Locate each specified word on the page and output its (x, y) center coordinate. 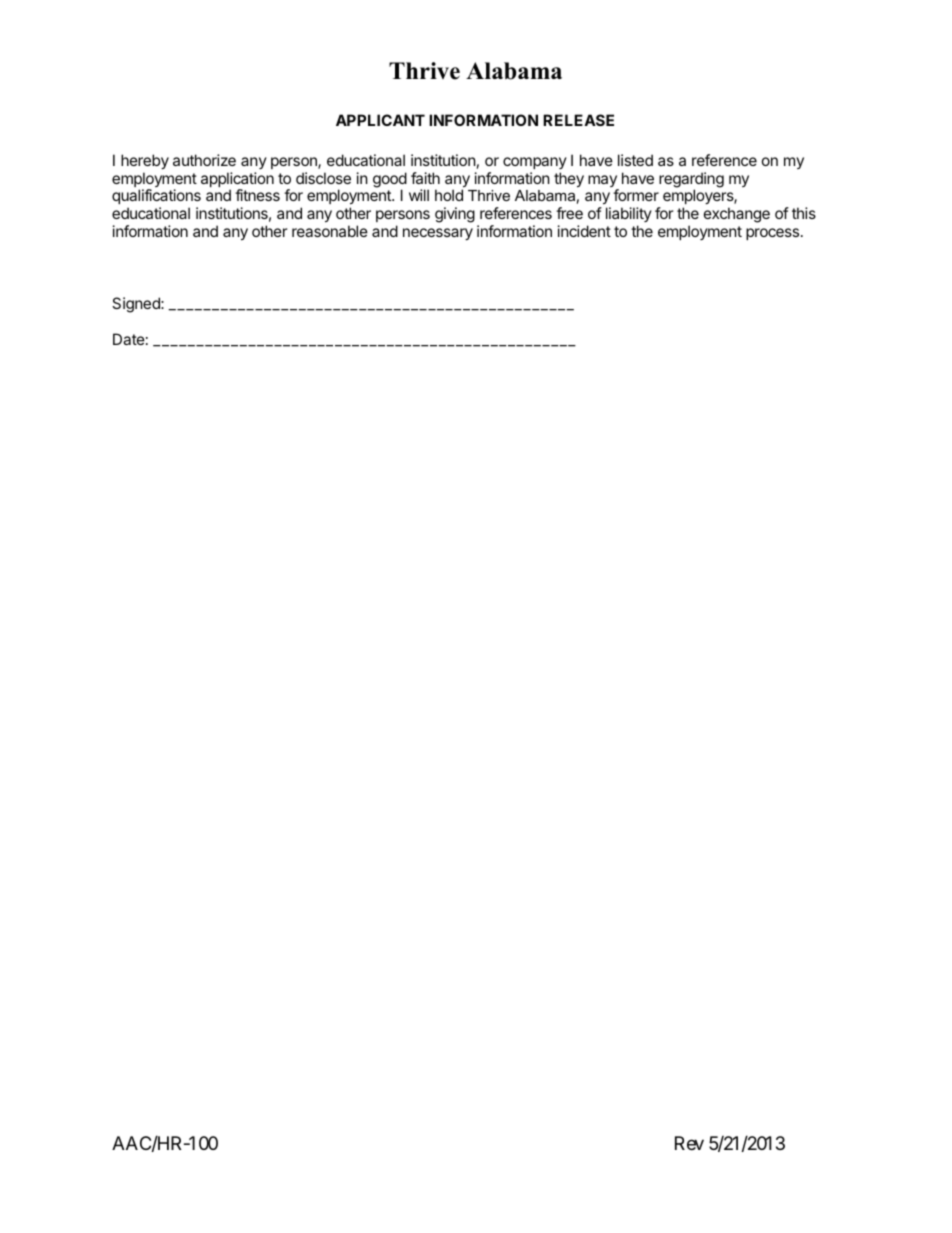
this (804, 213)
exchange (737, 215)
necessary (438, 234)
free (569, 213)
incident (584, 231)
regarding (691, 181)
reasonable (330, 231)
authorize (204, 160)
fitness (257, 195)
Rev (689, 1143)
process (774, 234)
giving (455, 215)
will (419, 195)
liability (629, 216)
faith (425, 178)
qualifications (156, 198)
